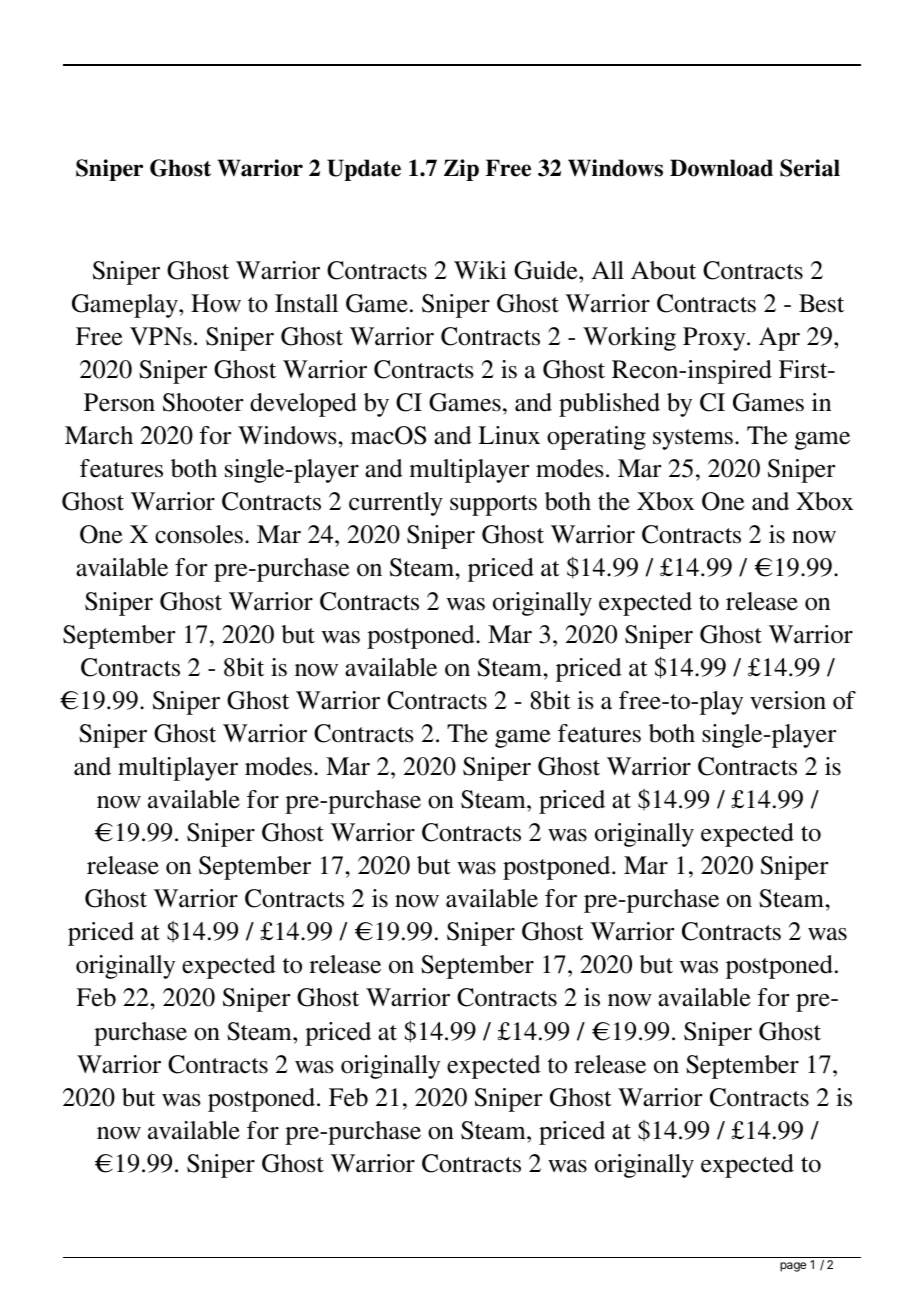  I want to click on How, so click(216, 303).
